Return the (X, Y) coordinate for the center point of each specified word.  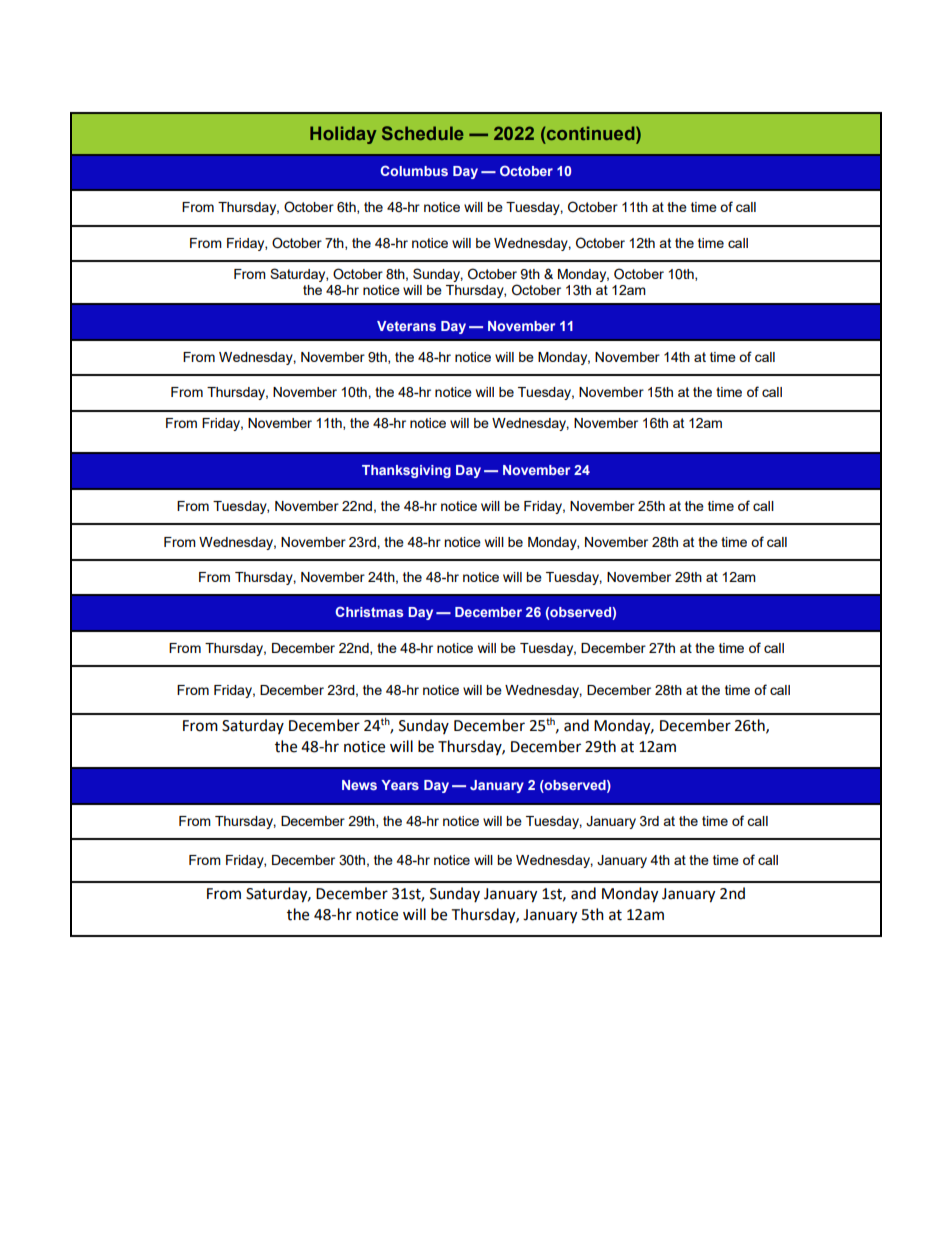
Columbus (414, 170)
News (359, 785)
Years (400, 785)
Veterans (406, 326)
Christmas (369, 611)
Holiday (343, 135)
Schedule (423, 133)
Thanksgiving (406, 471)
